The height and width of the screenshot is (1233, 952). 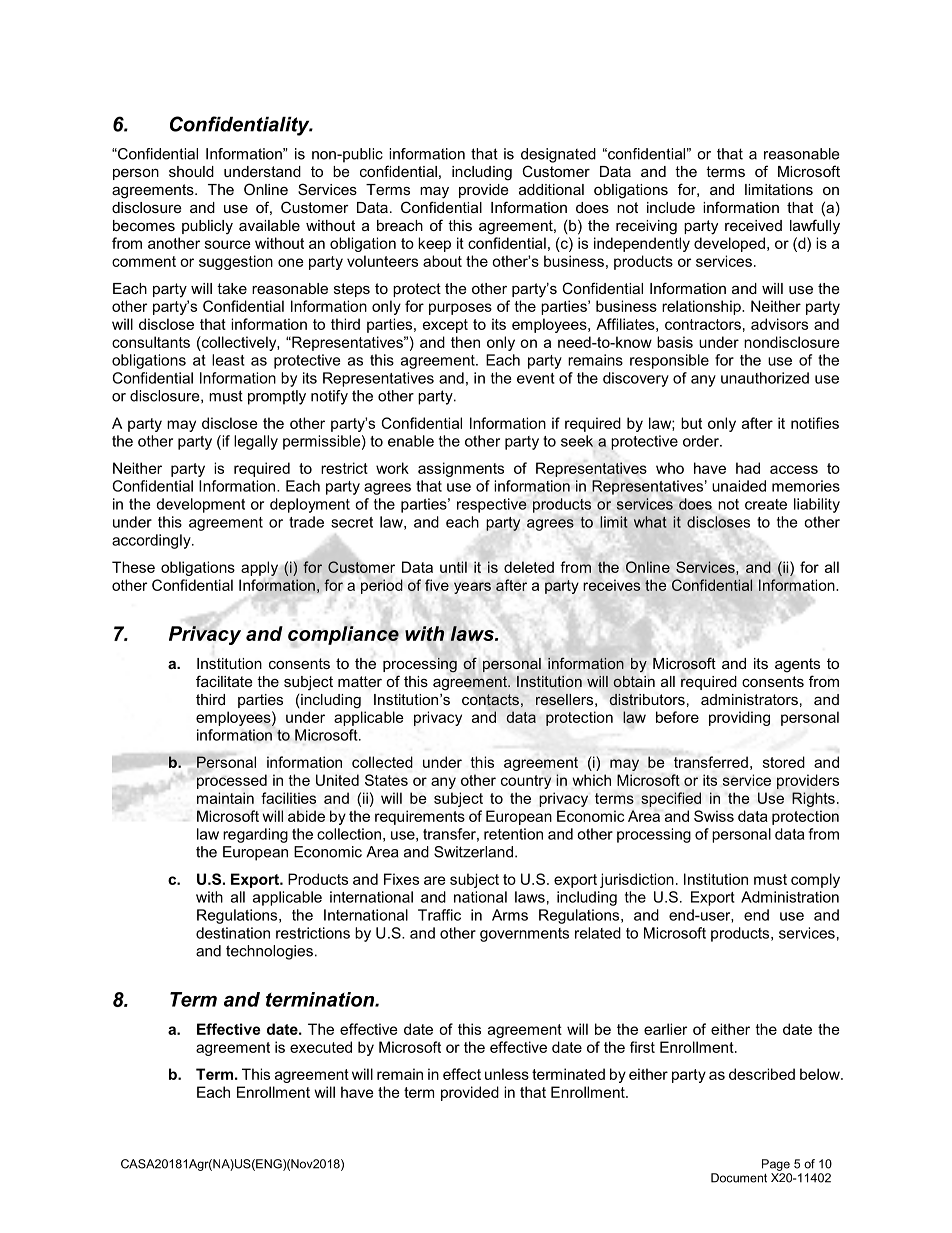 I want to click on should, so click(x=191, y=171).
